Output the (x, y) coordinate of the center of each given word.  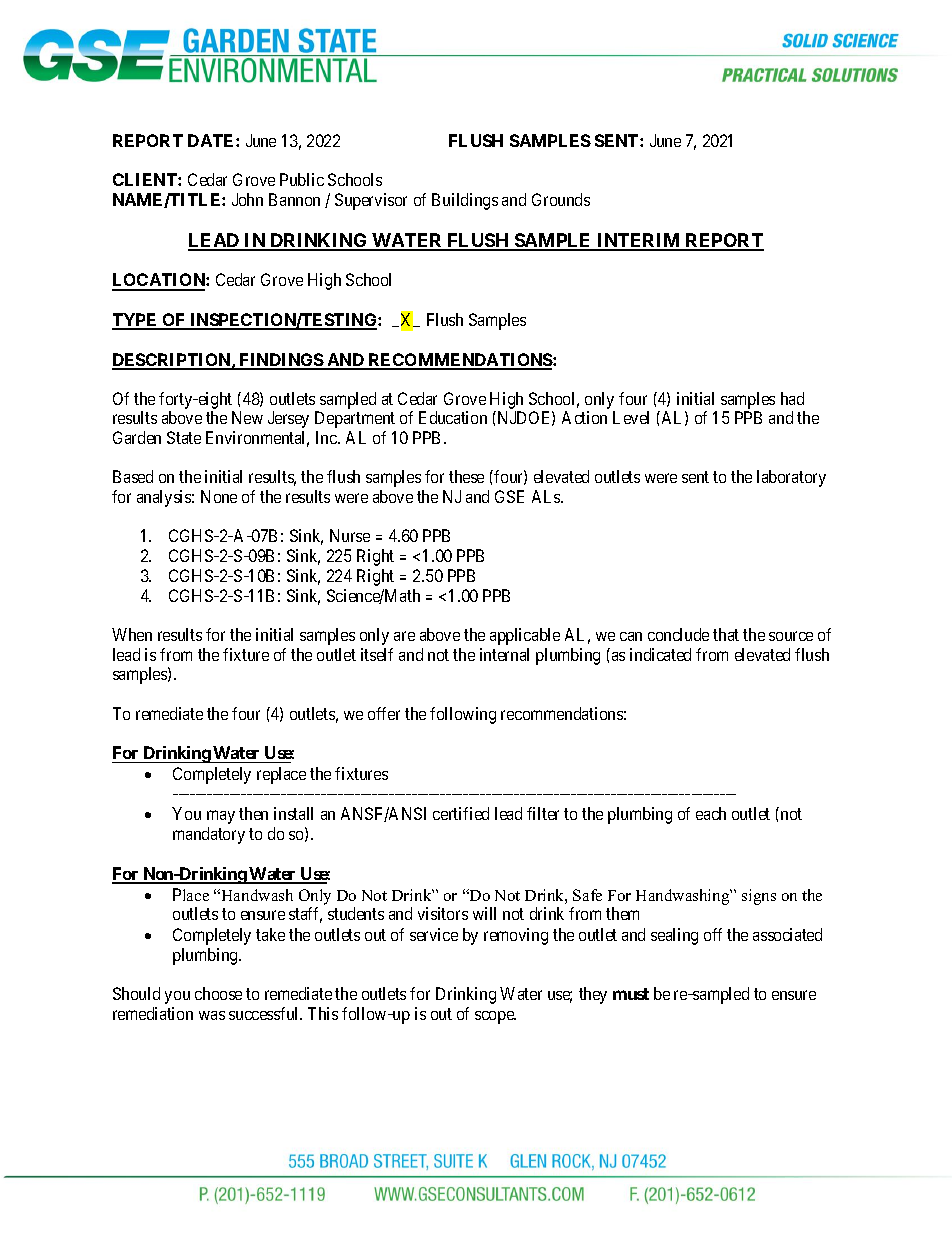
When (132, 634)
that (726, 634)
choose (218, 993)
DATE (212, 140)
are (404, 636)
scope (495, 1017)
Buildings (465, 201)
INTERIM (639, 241)
